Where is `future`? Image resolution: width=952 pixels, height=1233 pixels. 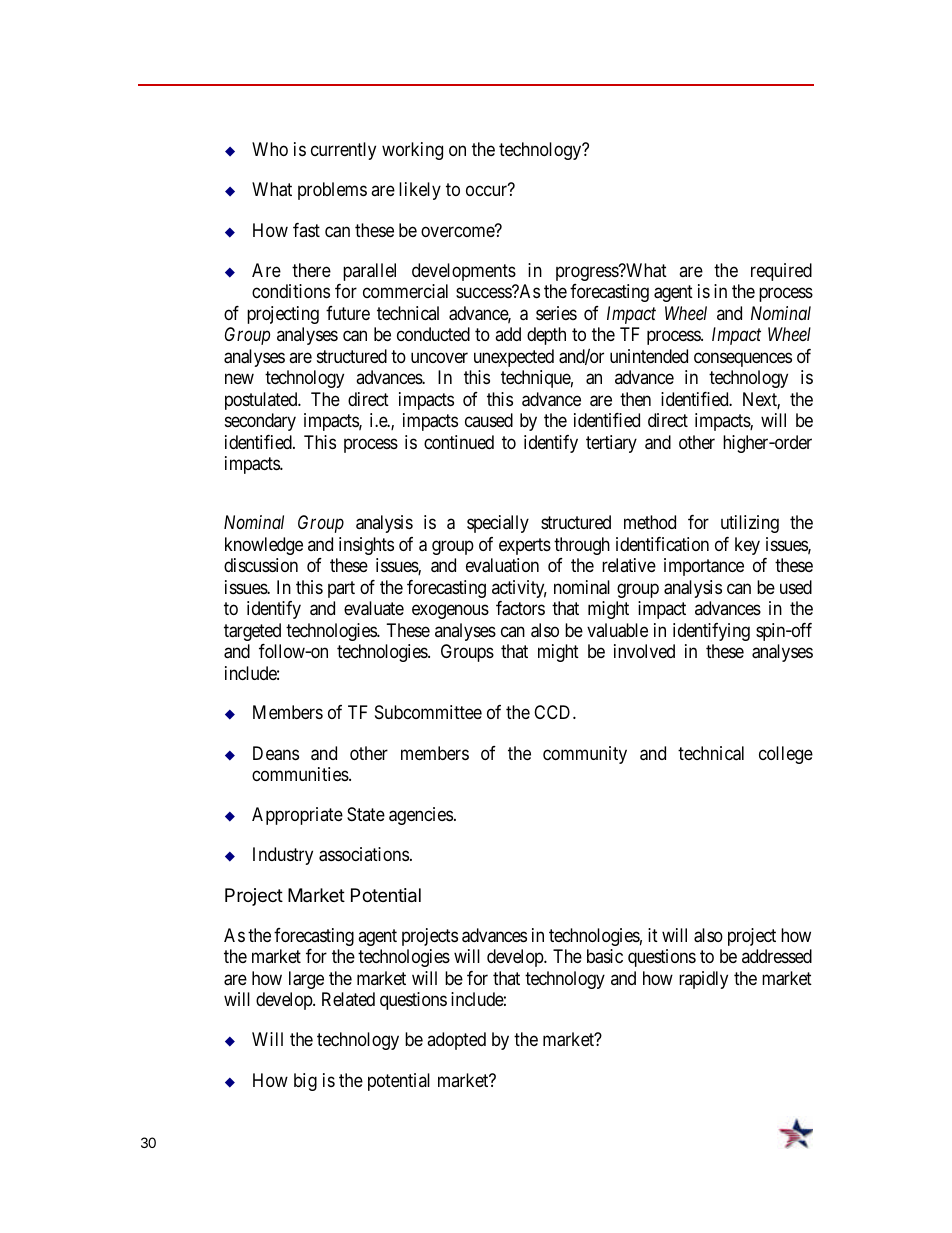
future is located at coordinates (348, 313).
